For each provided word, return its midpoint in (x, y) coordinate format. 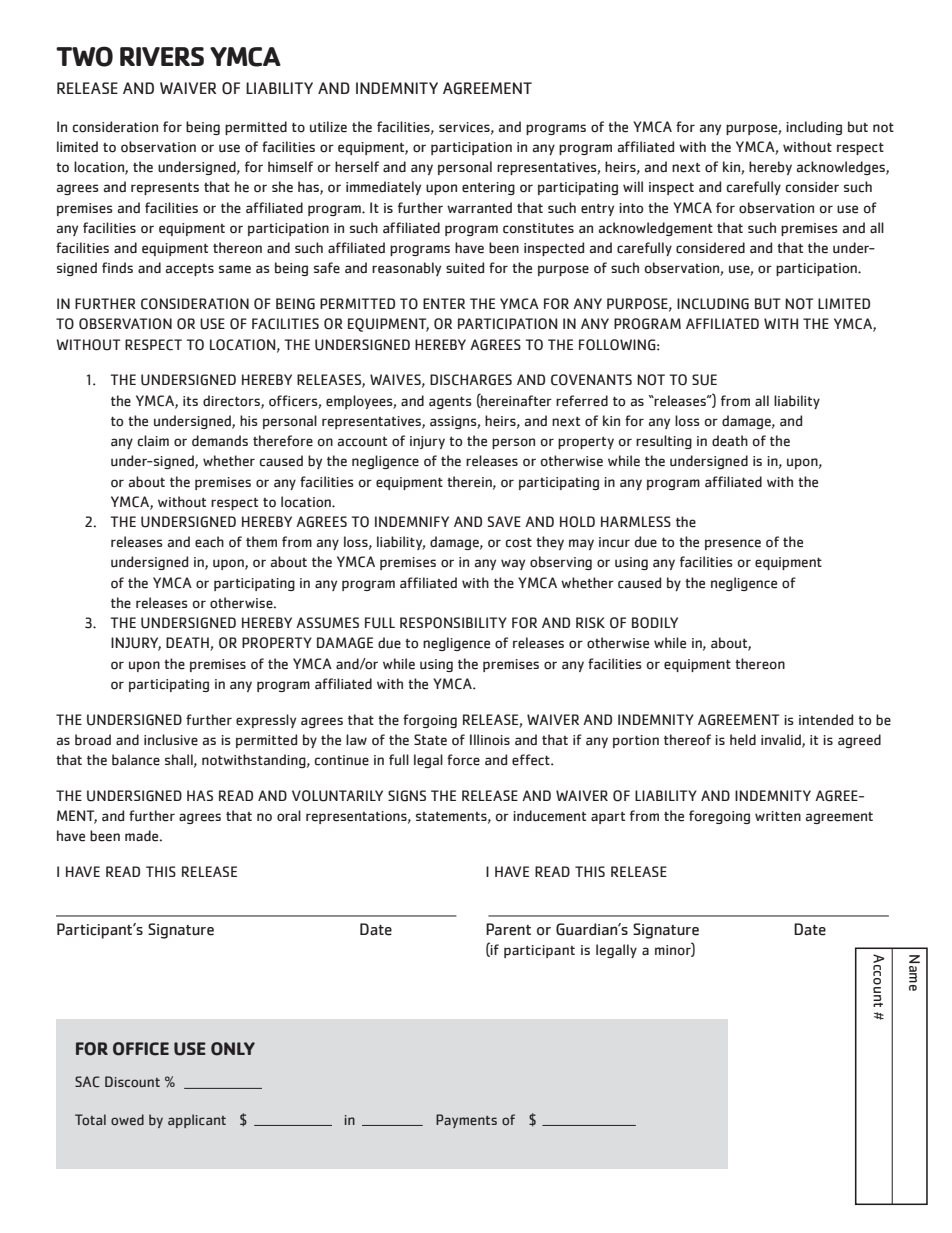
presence (733, 544)
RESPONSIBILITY (453, 623)
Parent (508, 929)
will (633, 186)
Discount (132, 1081)
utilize (328, 127)
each (209, 542)
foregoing (719, 817)
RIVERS (162, 56)
